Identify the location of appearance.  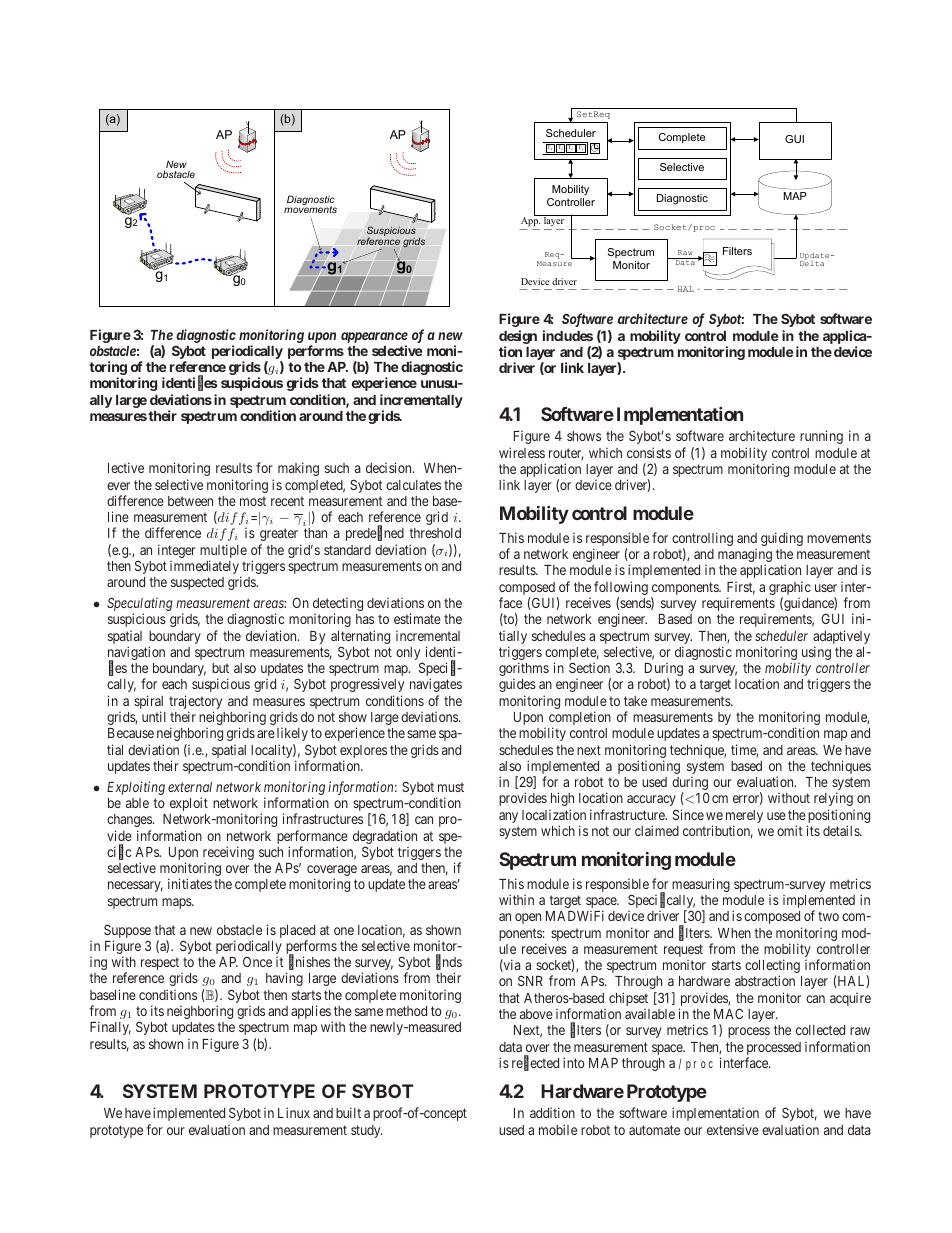
(374, 337).
